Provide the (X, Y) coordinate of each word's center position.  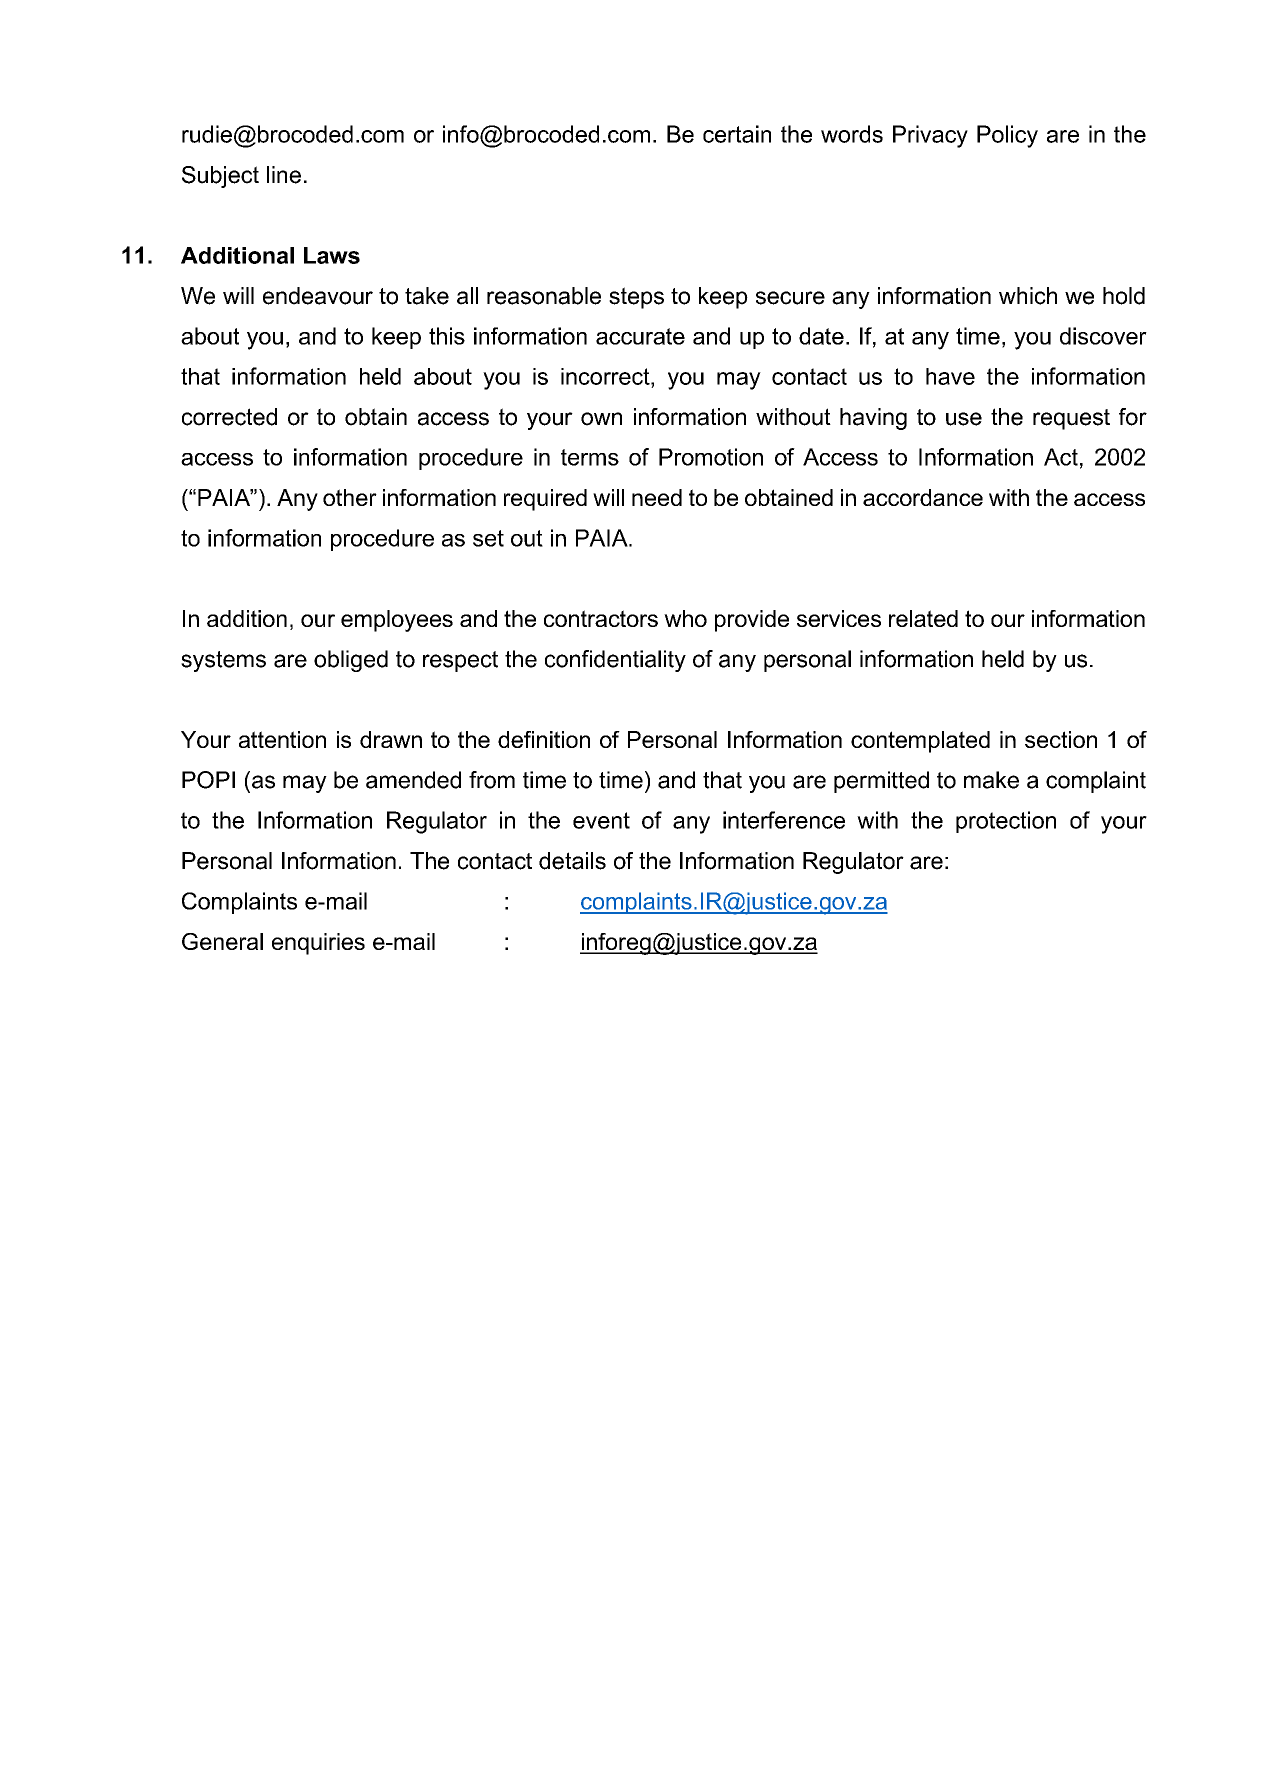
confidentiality (615, 661)
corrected (229, 417)
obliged (351, 661)
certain (737, 134)
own (601, 419)
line (284, 175)
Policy (1007, 136)
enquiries (318, 944)
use (964, 419)
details (572, 861)
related (923, 618)
